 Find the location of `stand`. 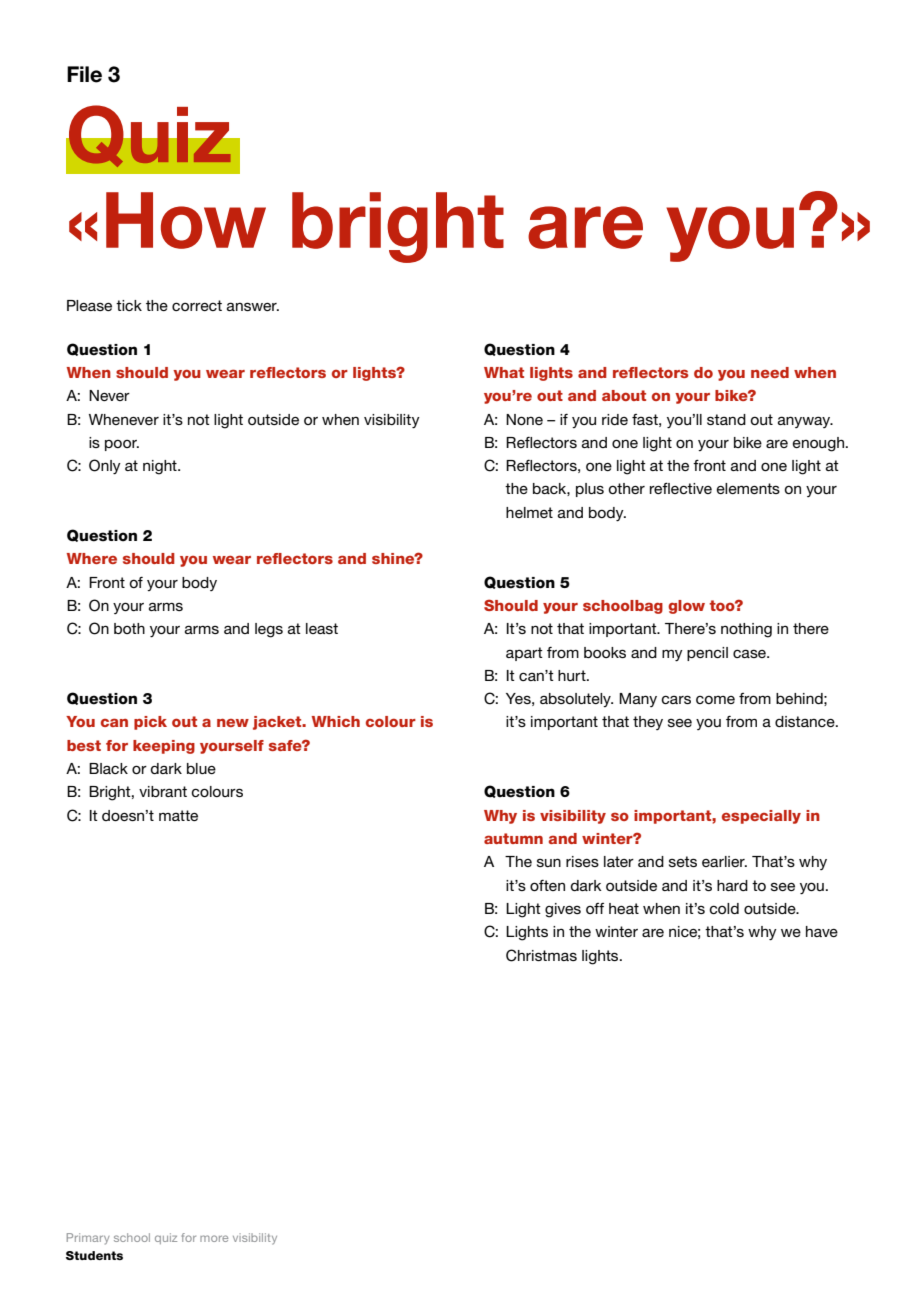

stand is located at coordinates (726, 419).
